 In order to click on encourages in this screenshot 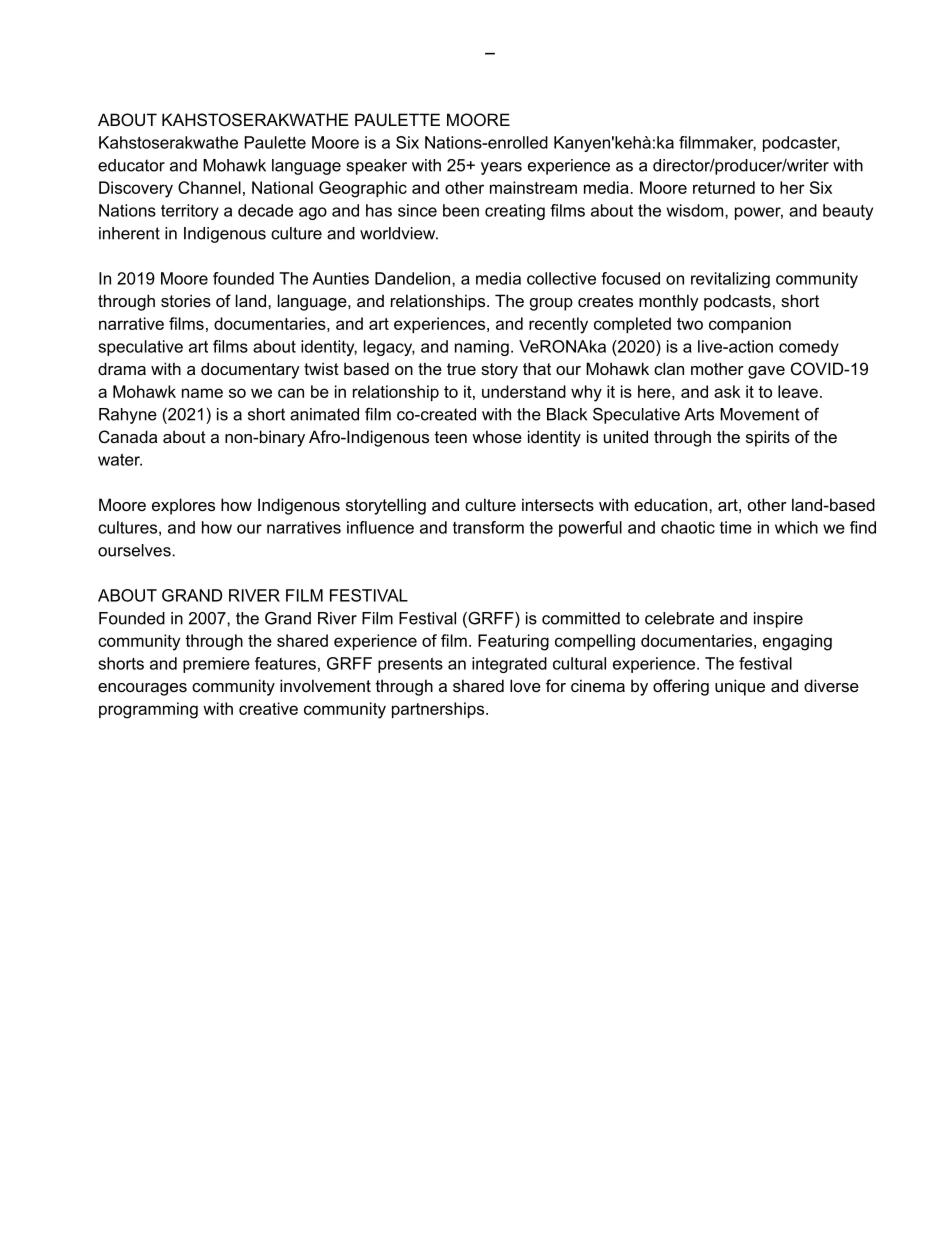, I will do `click(142, 689)`.
